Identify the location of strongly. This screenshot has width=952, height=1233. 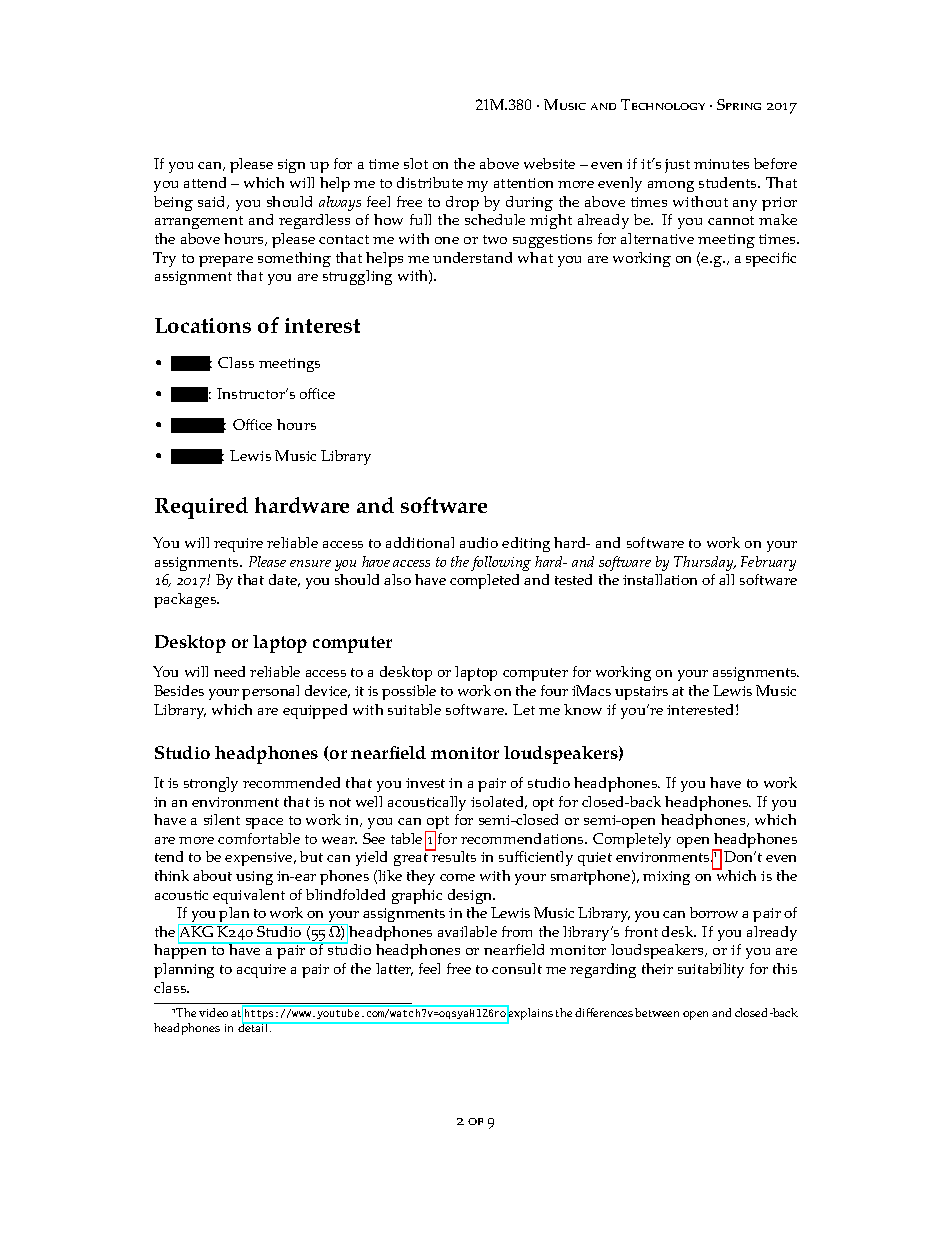
(211, 784).
